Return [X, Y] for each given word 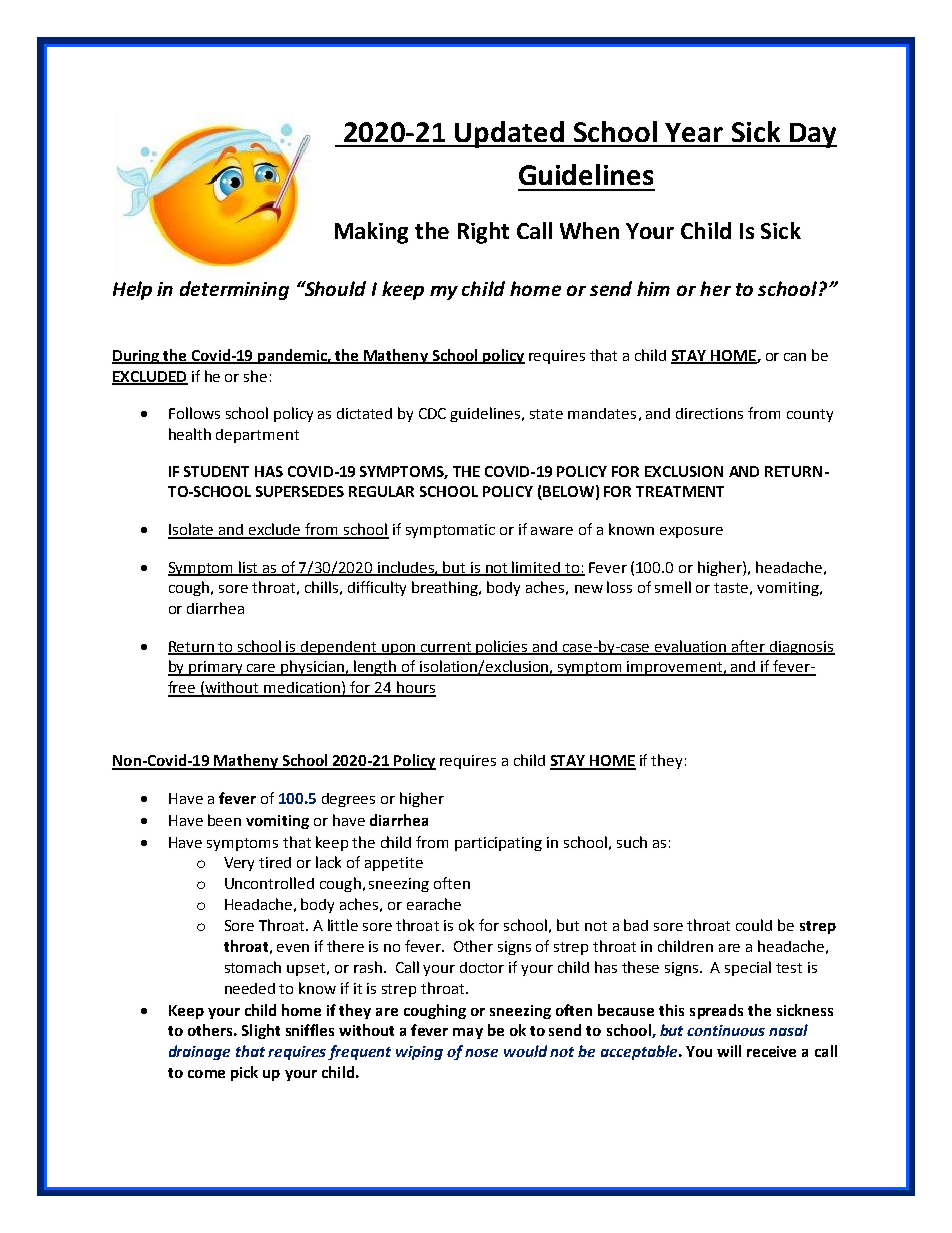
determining [234, 290]
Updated [509, 134]
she [255, 376]
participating [498, 844]
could [754, 925]
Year [694, 132]
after [749, 647]
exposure [691, 532]
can [795, 357]
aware [552, 531]
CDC [432, 413]
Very [239, 864]
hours [415, 688]
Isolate [192, 530]
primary [216, 668]
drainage [199, 1052]
